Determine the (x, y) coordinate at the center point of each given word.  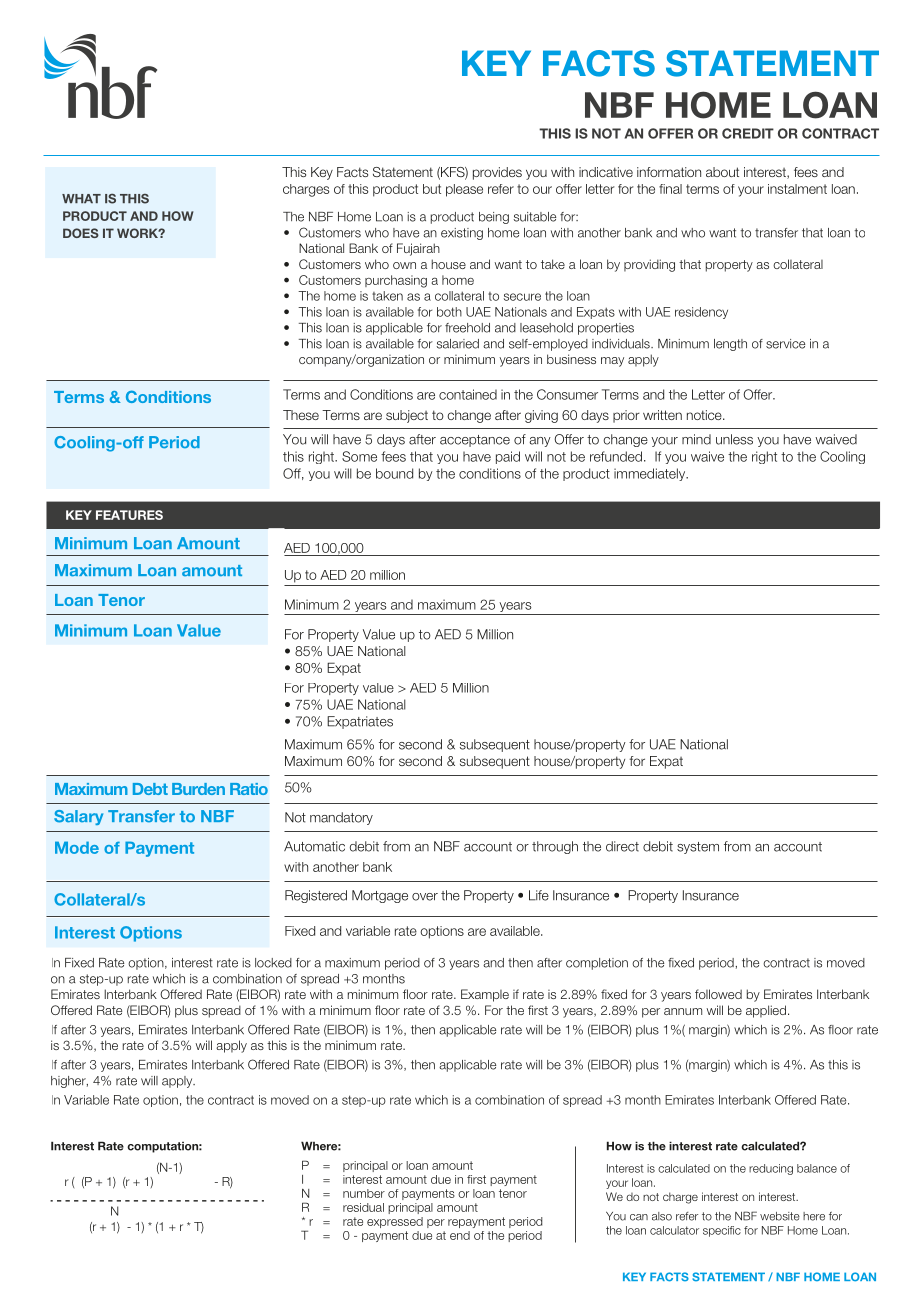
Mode (77, 847)
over (425, 897)
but (432, 189)
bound (394, 473)
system (698, 848)
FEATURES (129, 515)
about (722, 172)
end (460, 1235)
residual (363, 1207)
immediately (651, 474)
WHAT (81, 198)
